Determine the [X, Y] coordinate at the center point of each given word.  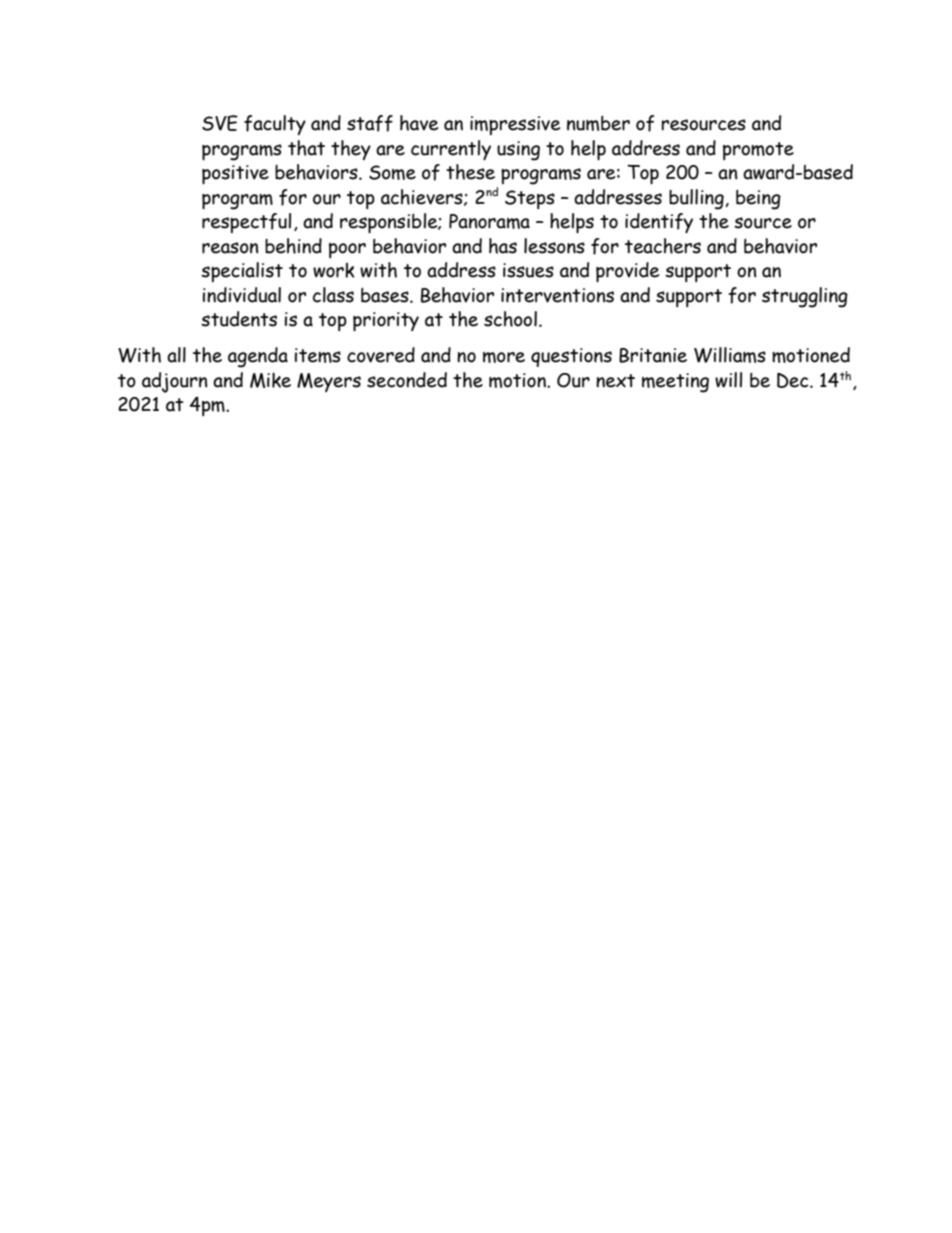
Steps [530, 199]
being [758, 199]
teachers [663, 246]
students [239, 319]
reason [230, 248]
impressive [515, 125]
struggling [805, 297]
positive [235, 174]
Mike [270, 380]
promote [758, 151]
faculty [275, 125]
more [504, 357]
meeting [675, 383]
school [510, 319]
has [503, 246]
